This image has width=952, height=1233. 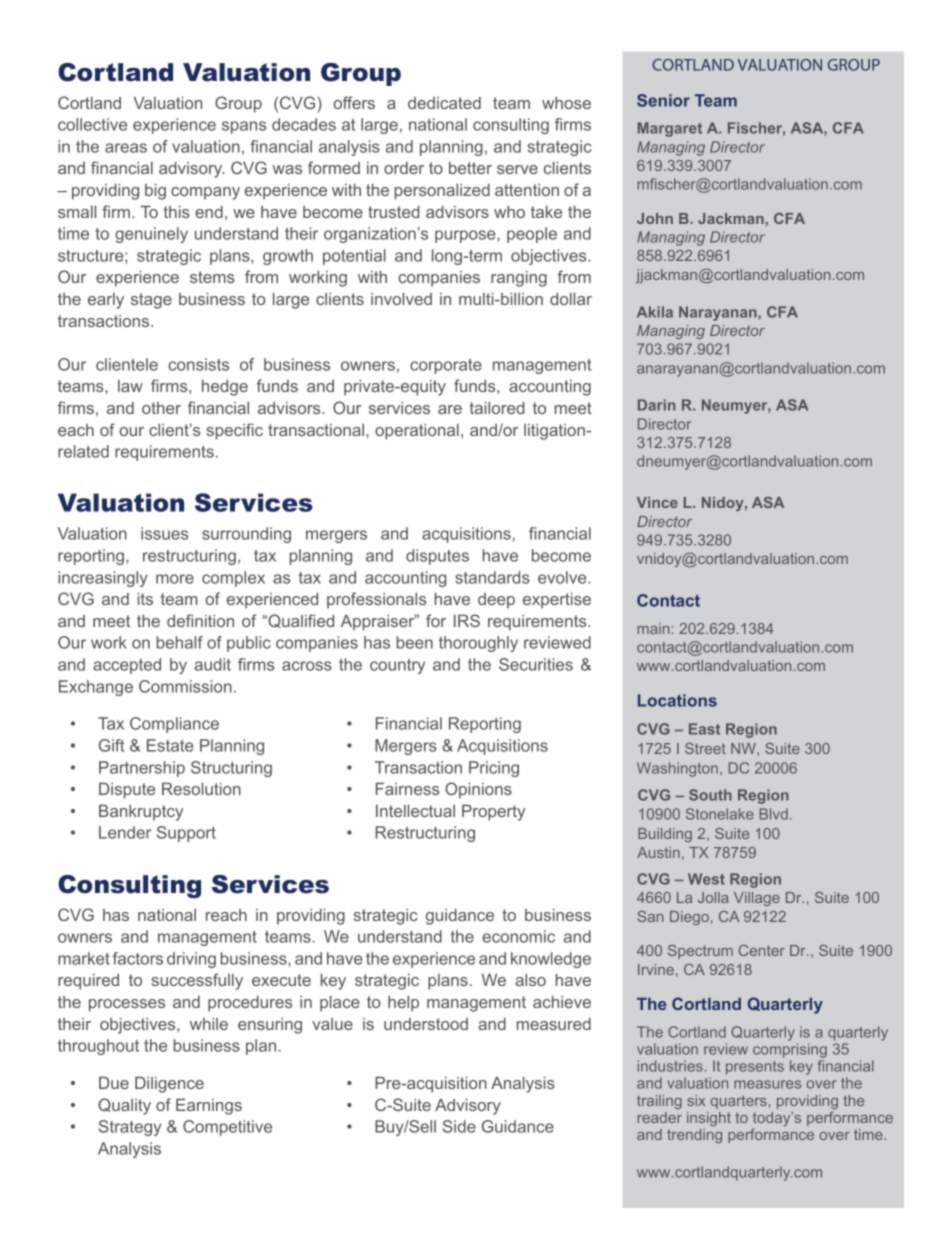 I want to click on Margaret, so click(x=670, y=129).
